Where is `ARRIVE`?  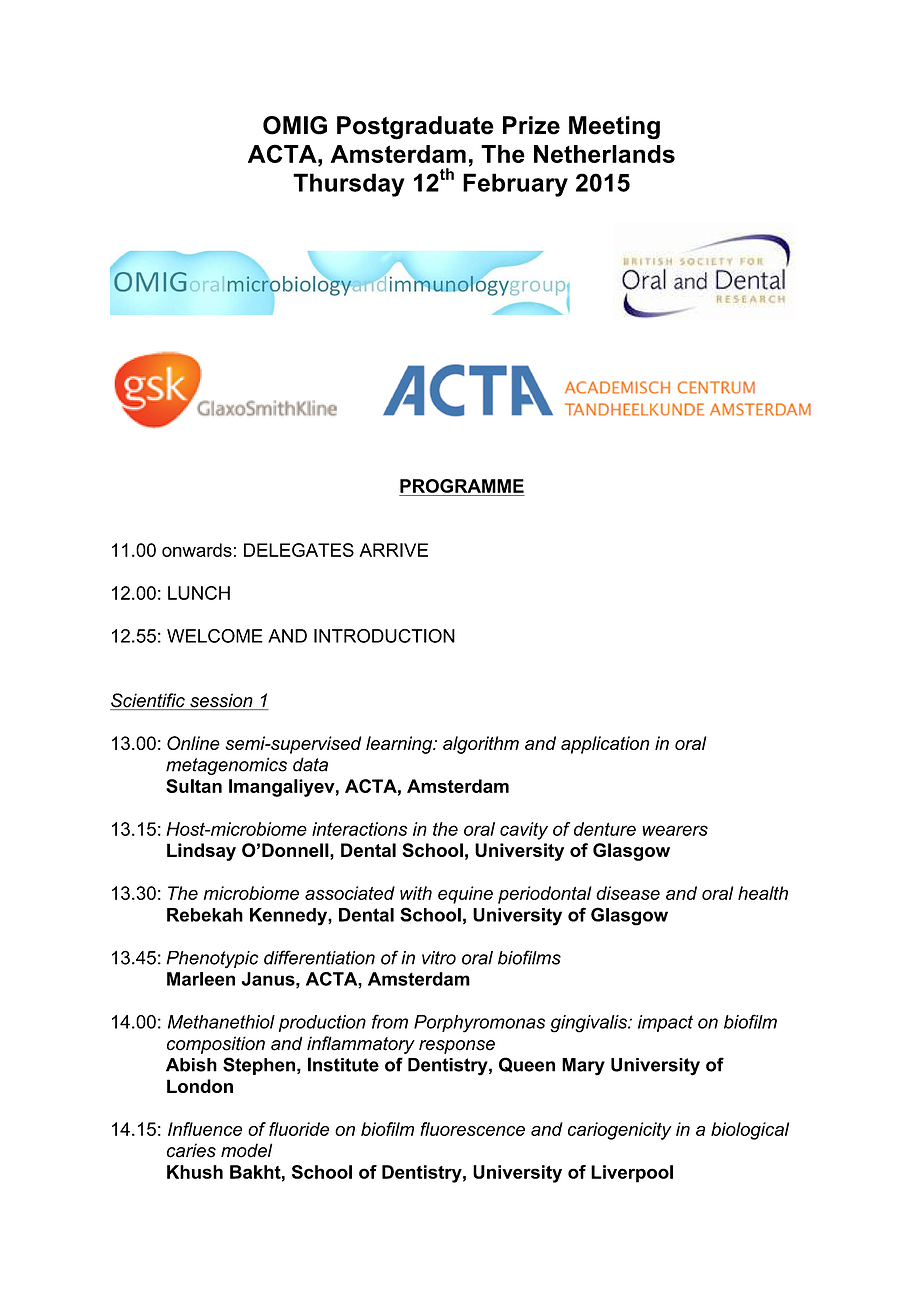
ARRIVE is located at coordinates (393, 550).
